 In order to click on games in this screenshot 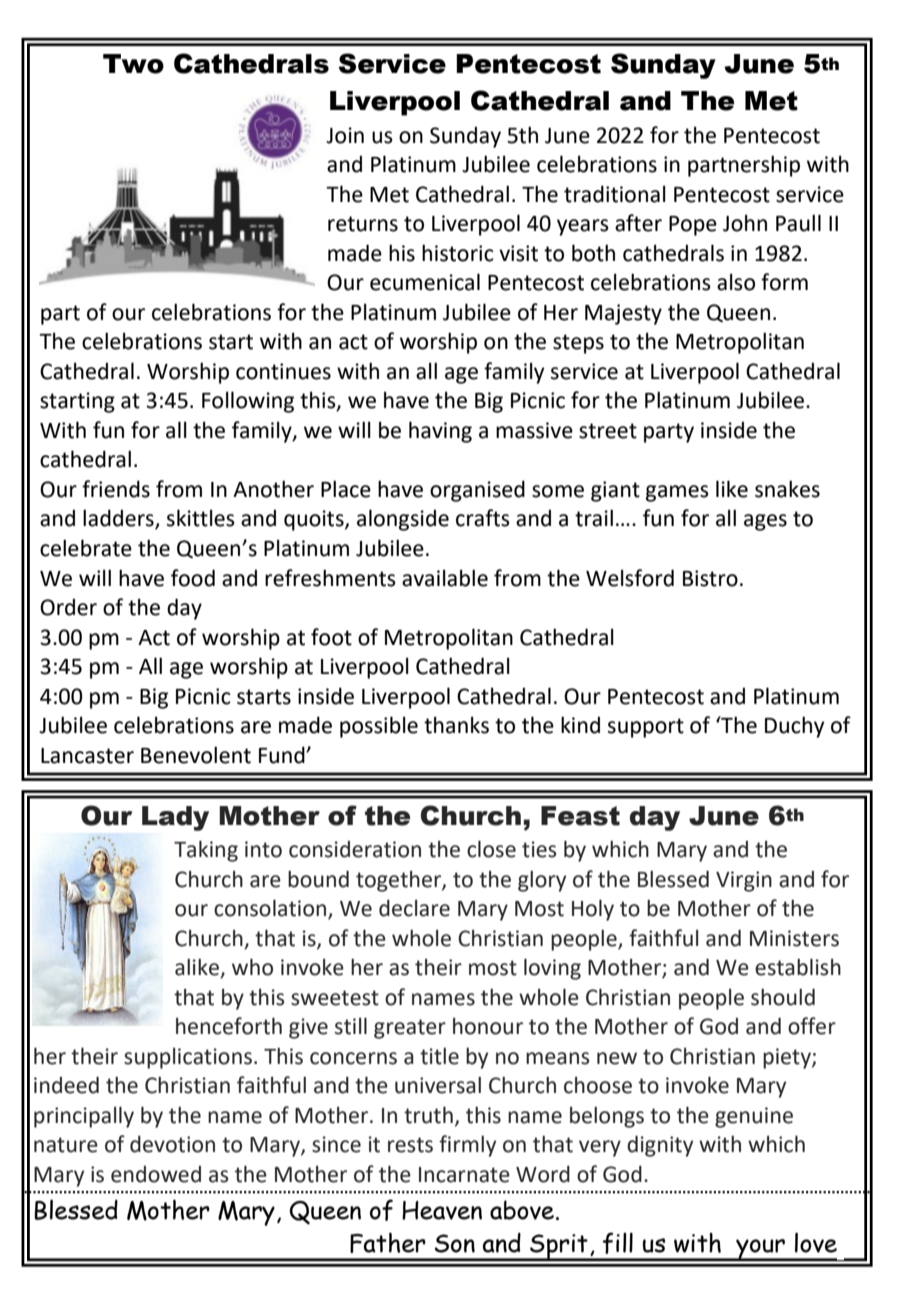, I will do `click(677, 493)`.
